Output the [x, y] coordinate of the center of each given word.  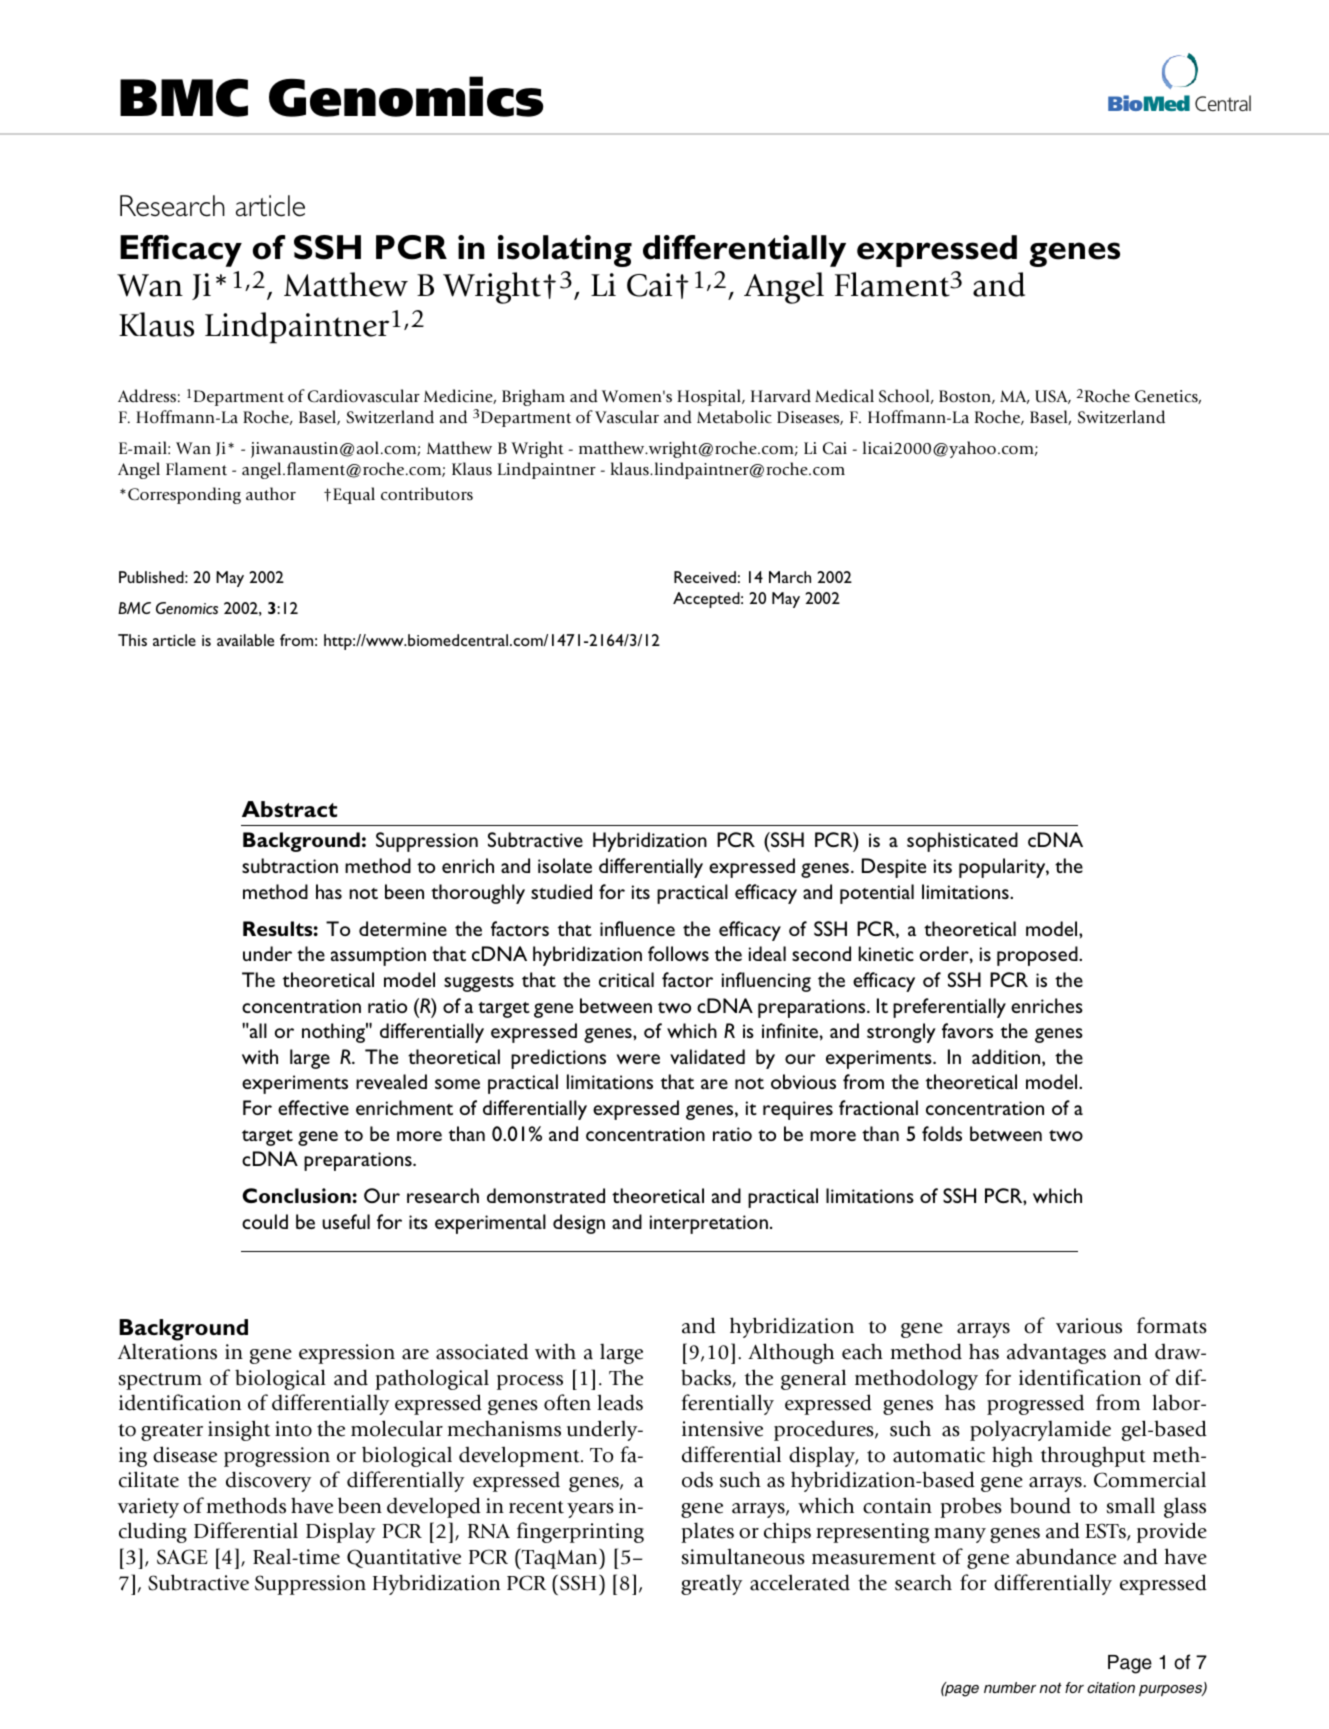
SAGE [182, 1557]
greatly [711, 1584]
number [1010, 1687]
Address [147, 396]
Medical [844, 396]
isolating [565, 251]
